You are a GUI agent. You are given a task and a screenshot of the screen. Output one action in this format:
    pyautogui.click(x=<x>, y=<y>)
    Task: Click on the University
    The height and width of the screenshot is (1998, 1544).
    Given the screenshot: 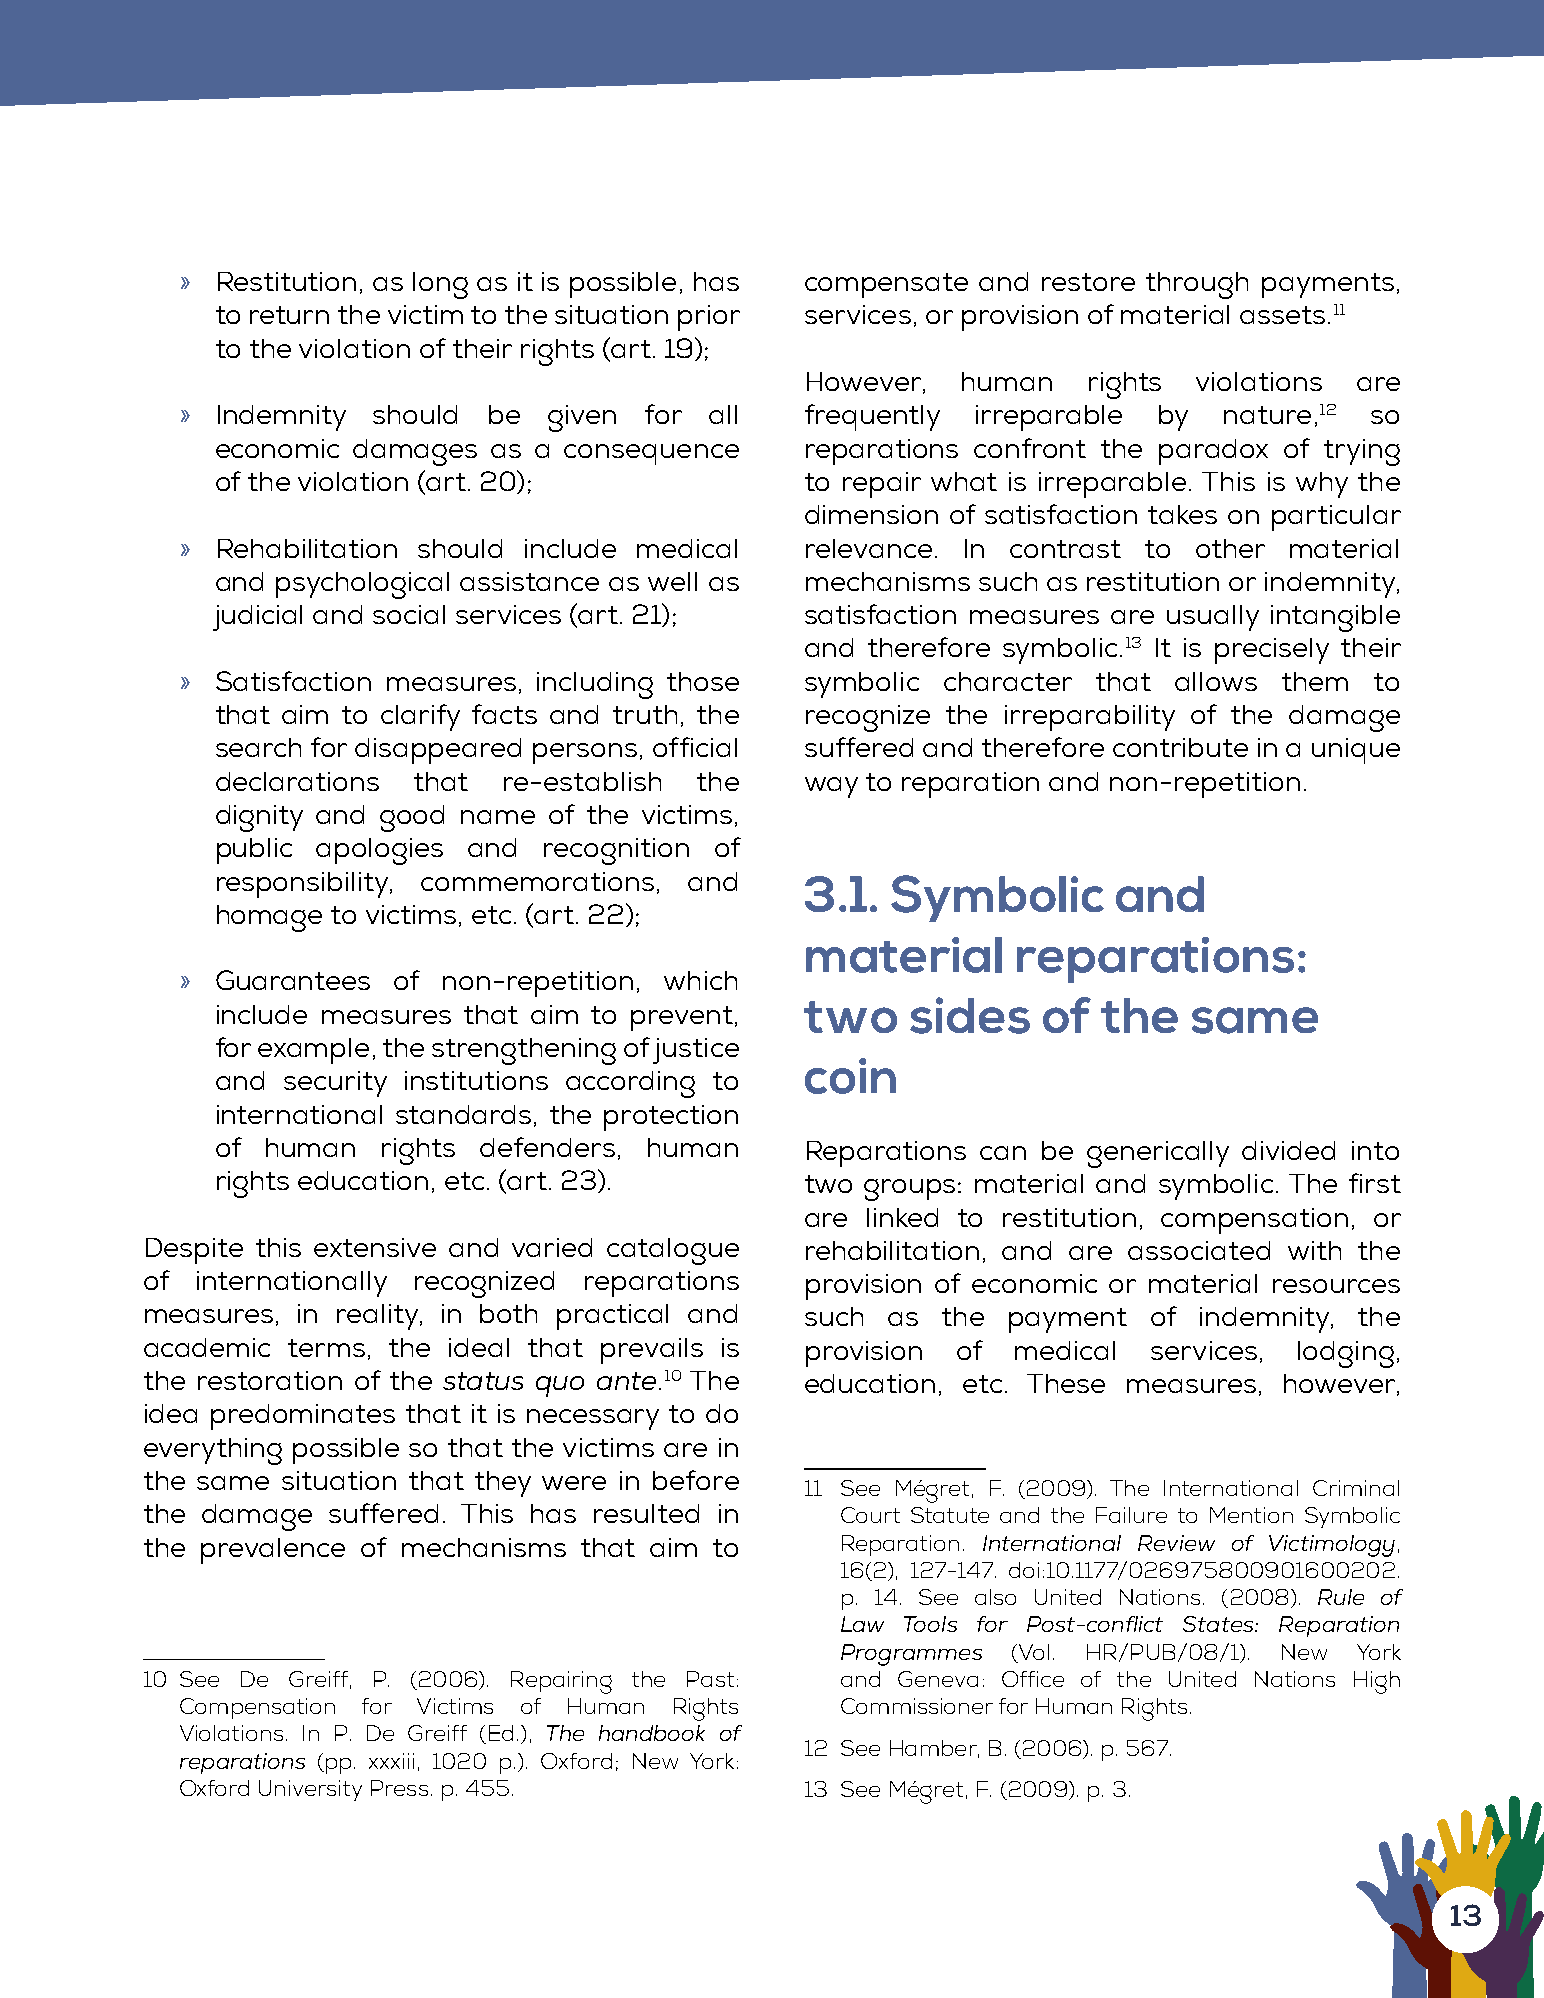 What is the action you would take?
    pyautogui.click(x=310, y=1790)
